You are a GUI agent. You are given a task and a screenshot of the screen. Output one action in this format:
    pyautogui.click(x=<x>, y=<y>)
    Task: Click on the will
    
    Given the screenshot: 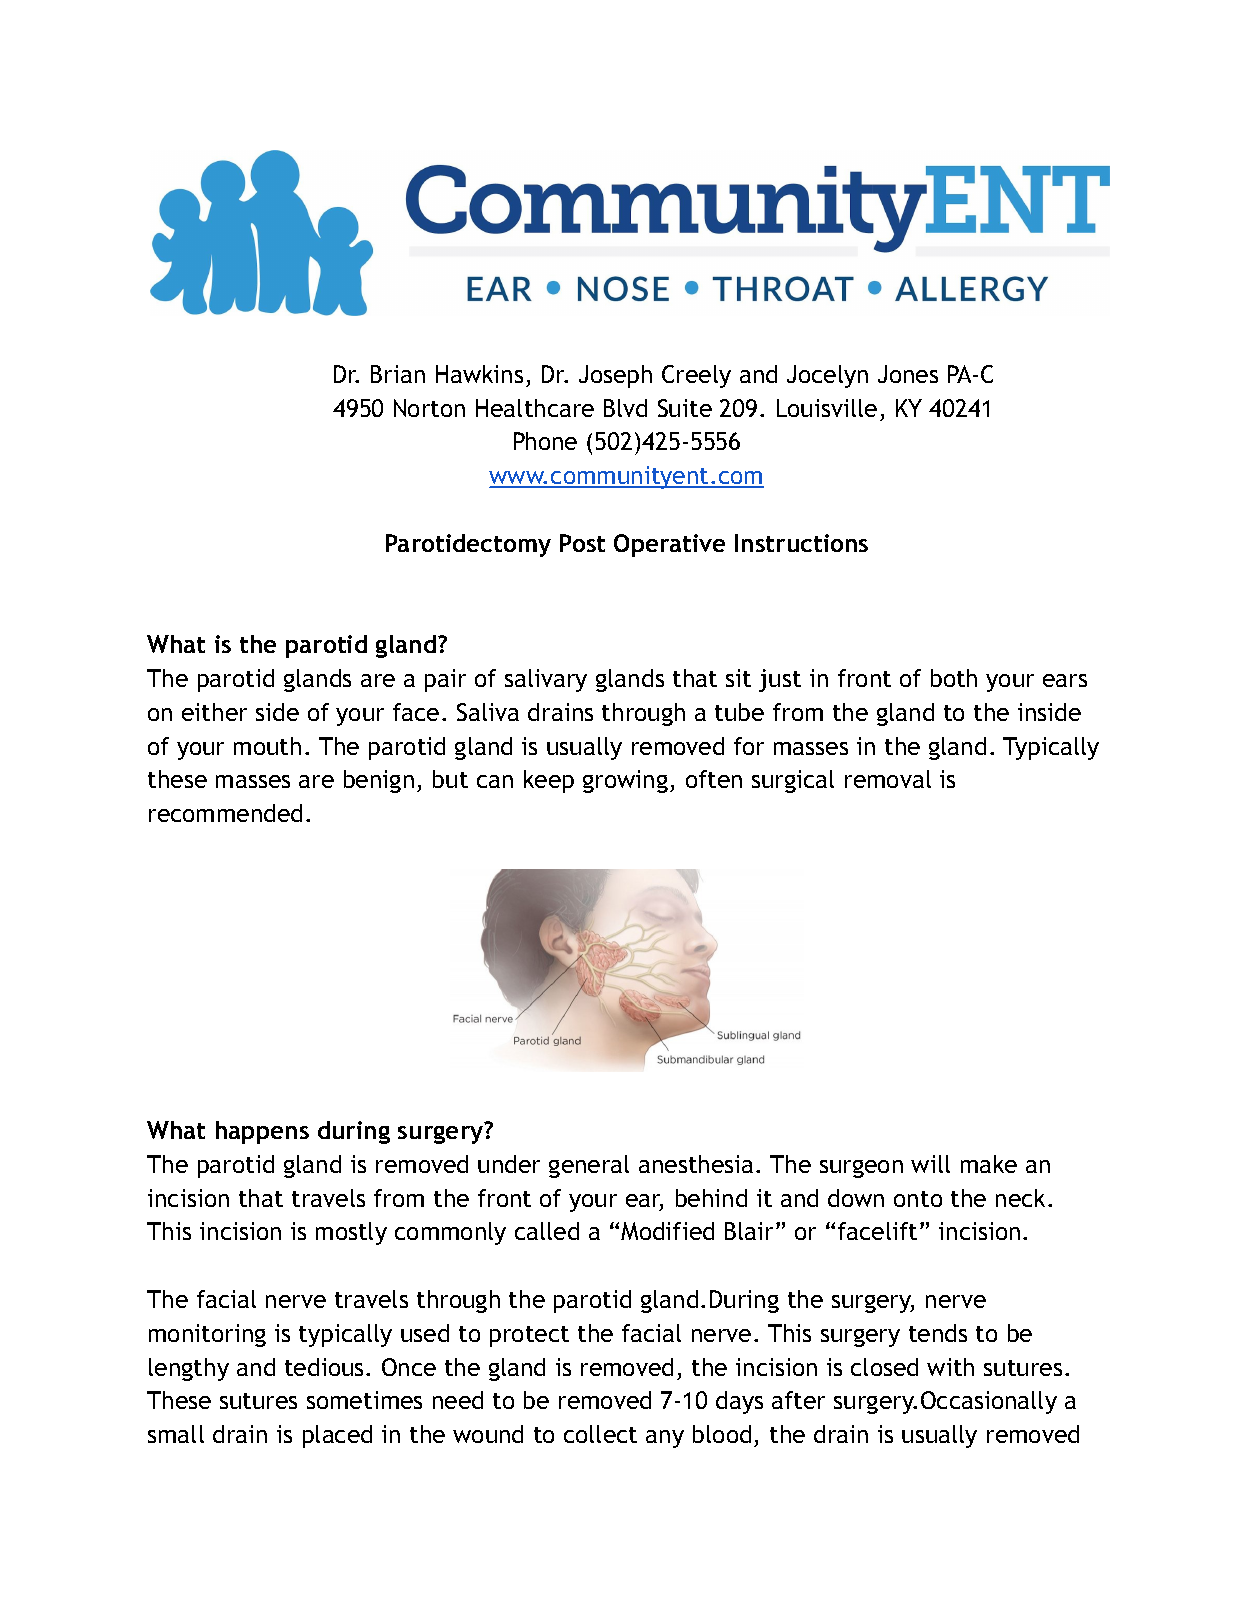 What is the action you would take?
    pyautogui.click(x=930, y=1164)
